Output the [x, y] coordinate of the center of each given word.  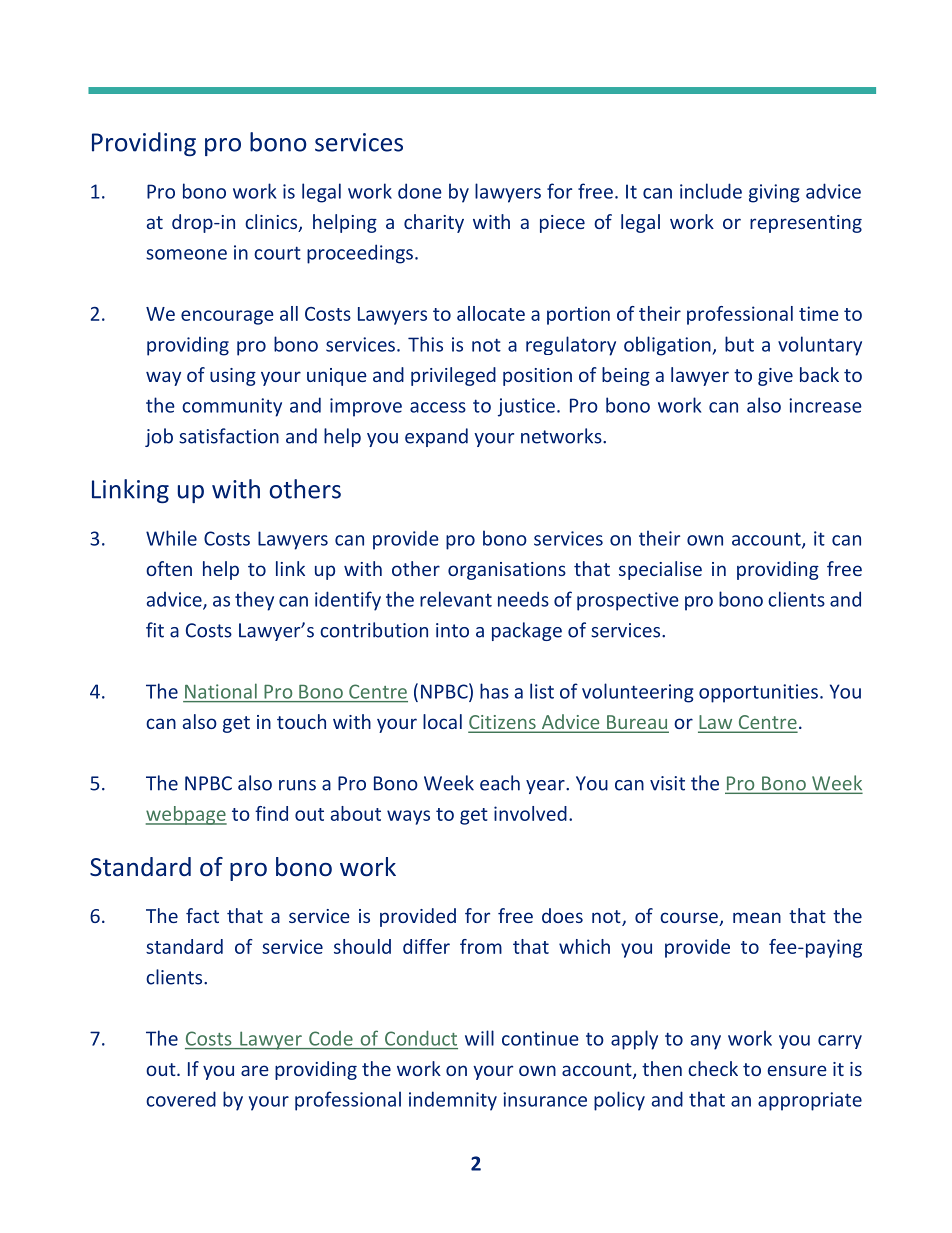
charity [434, 223]
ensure [797, 1070]
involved [530, 813]
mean [757, 917]
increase [825, 405]
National [221, 691]
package [527, 631]
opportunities [758, 693]
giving [774, 193]
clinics [272, 223]
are [255, 1070]
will [479, 1038]
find [271, 813]
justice [526, 407]
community [232, 407]
